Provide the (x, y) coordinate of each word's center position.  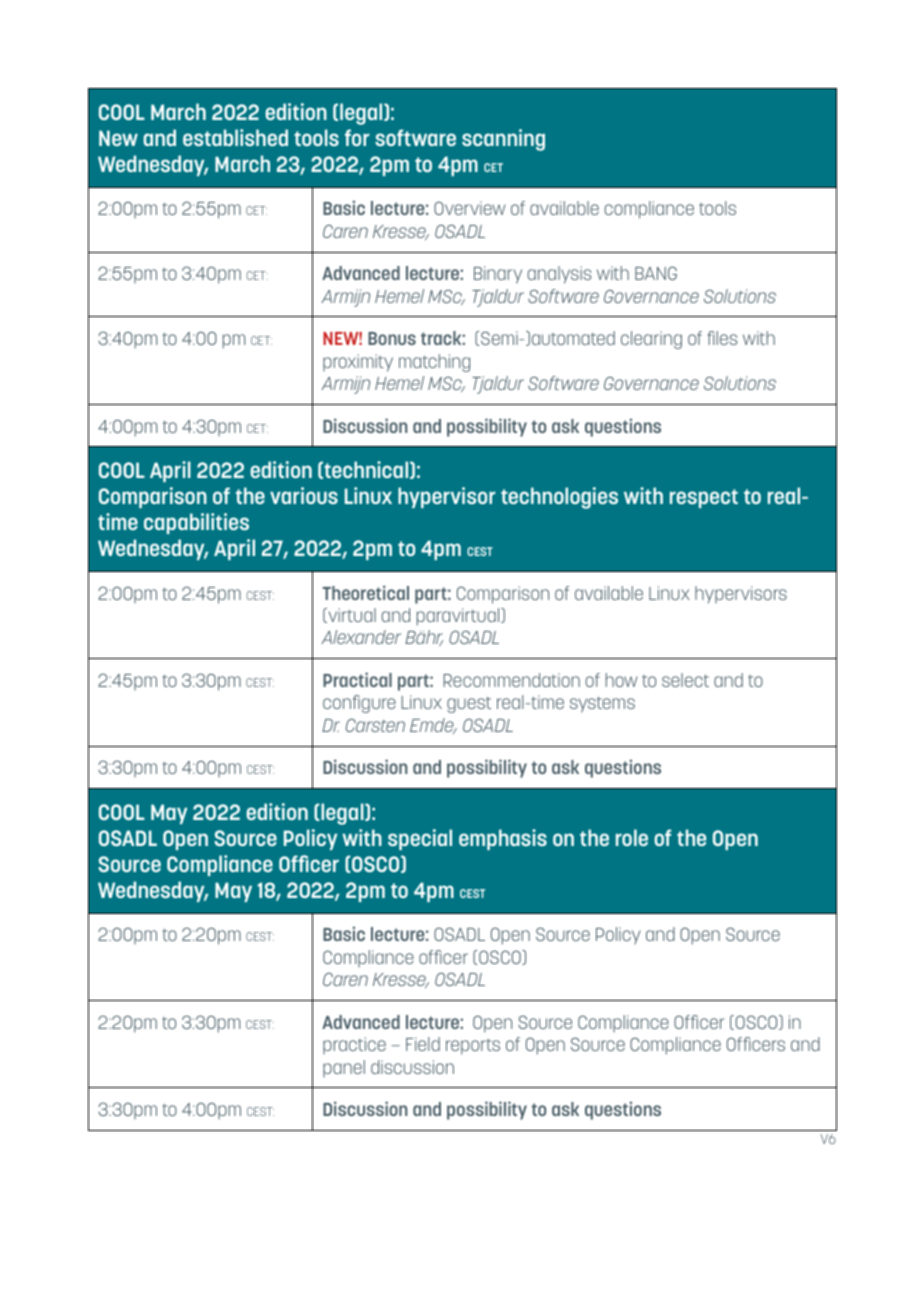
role (632, 837)
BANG (656, 273)
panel (344, 1068)
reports (473, 1046)
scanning (503, 140)
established (235, 137)
